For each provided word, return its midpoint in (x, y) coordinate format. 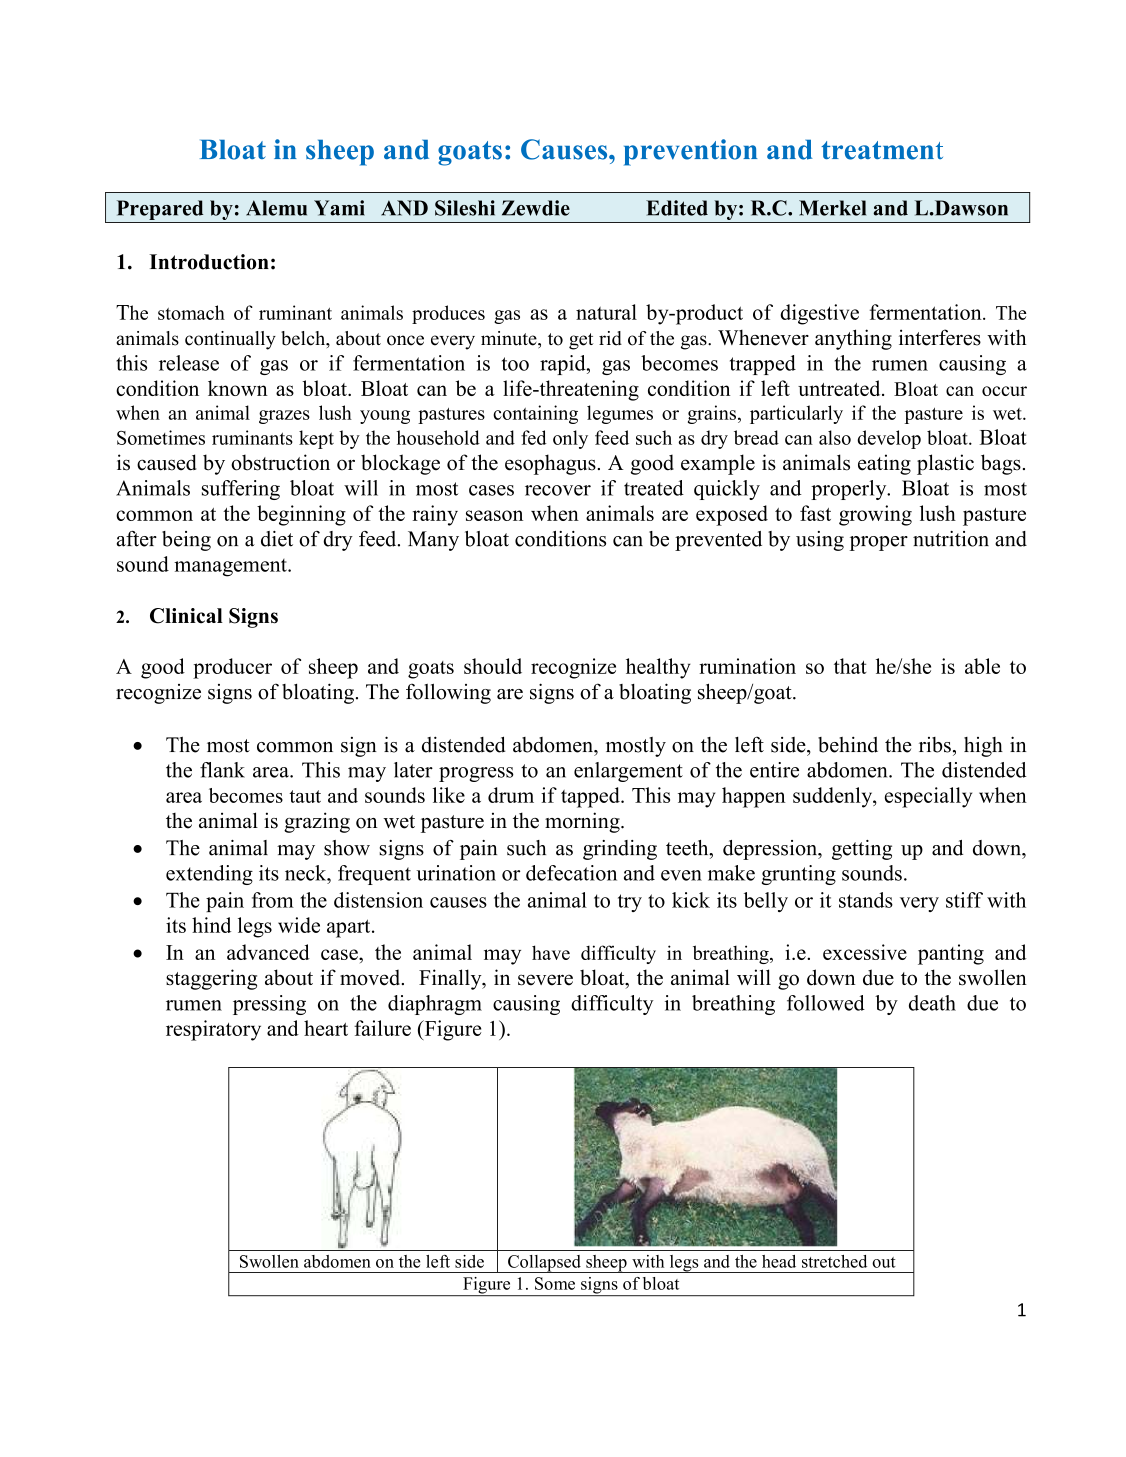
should (493, 666)
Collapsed (544, 1264)
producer (232, 668)
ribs (935, 745)
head (779, 1261)
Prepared (160, 210)
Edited (677, 208)
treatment (882, 150)
